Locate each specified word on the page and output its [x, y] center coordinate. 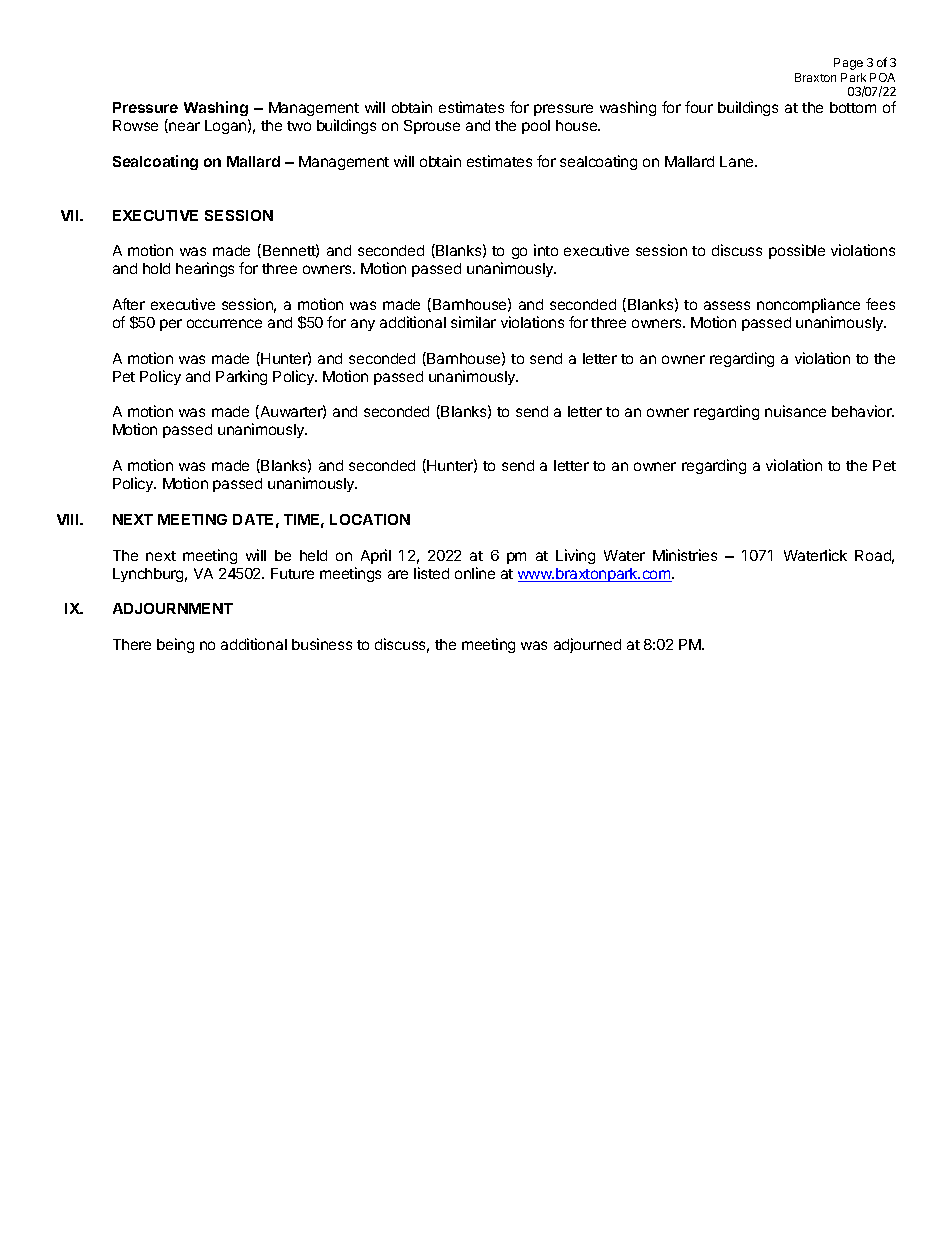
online [475, 573]
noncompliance [808, 305]
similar [473, 322]
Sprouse [432, 127]
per [171, 325]
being [175, 645]
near [183, 127]
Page [848, 64]
